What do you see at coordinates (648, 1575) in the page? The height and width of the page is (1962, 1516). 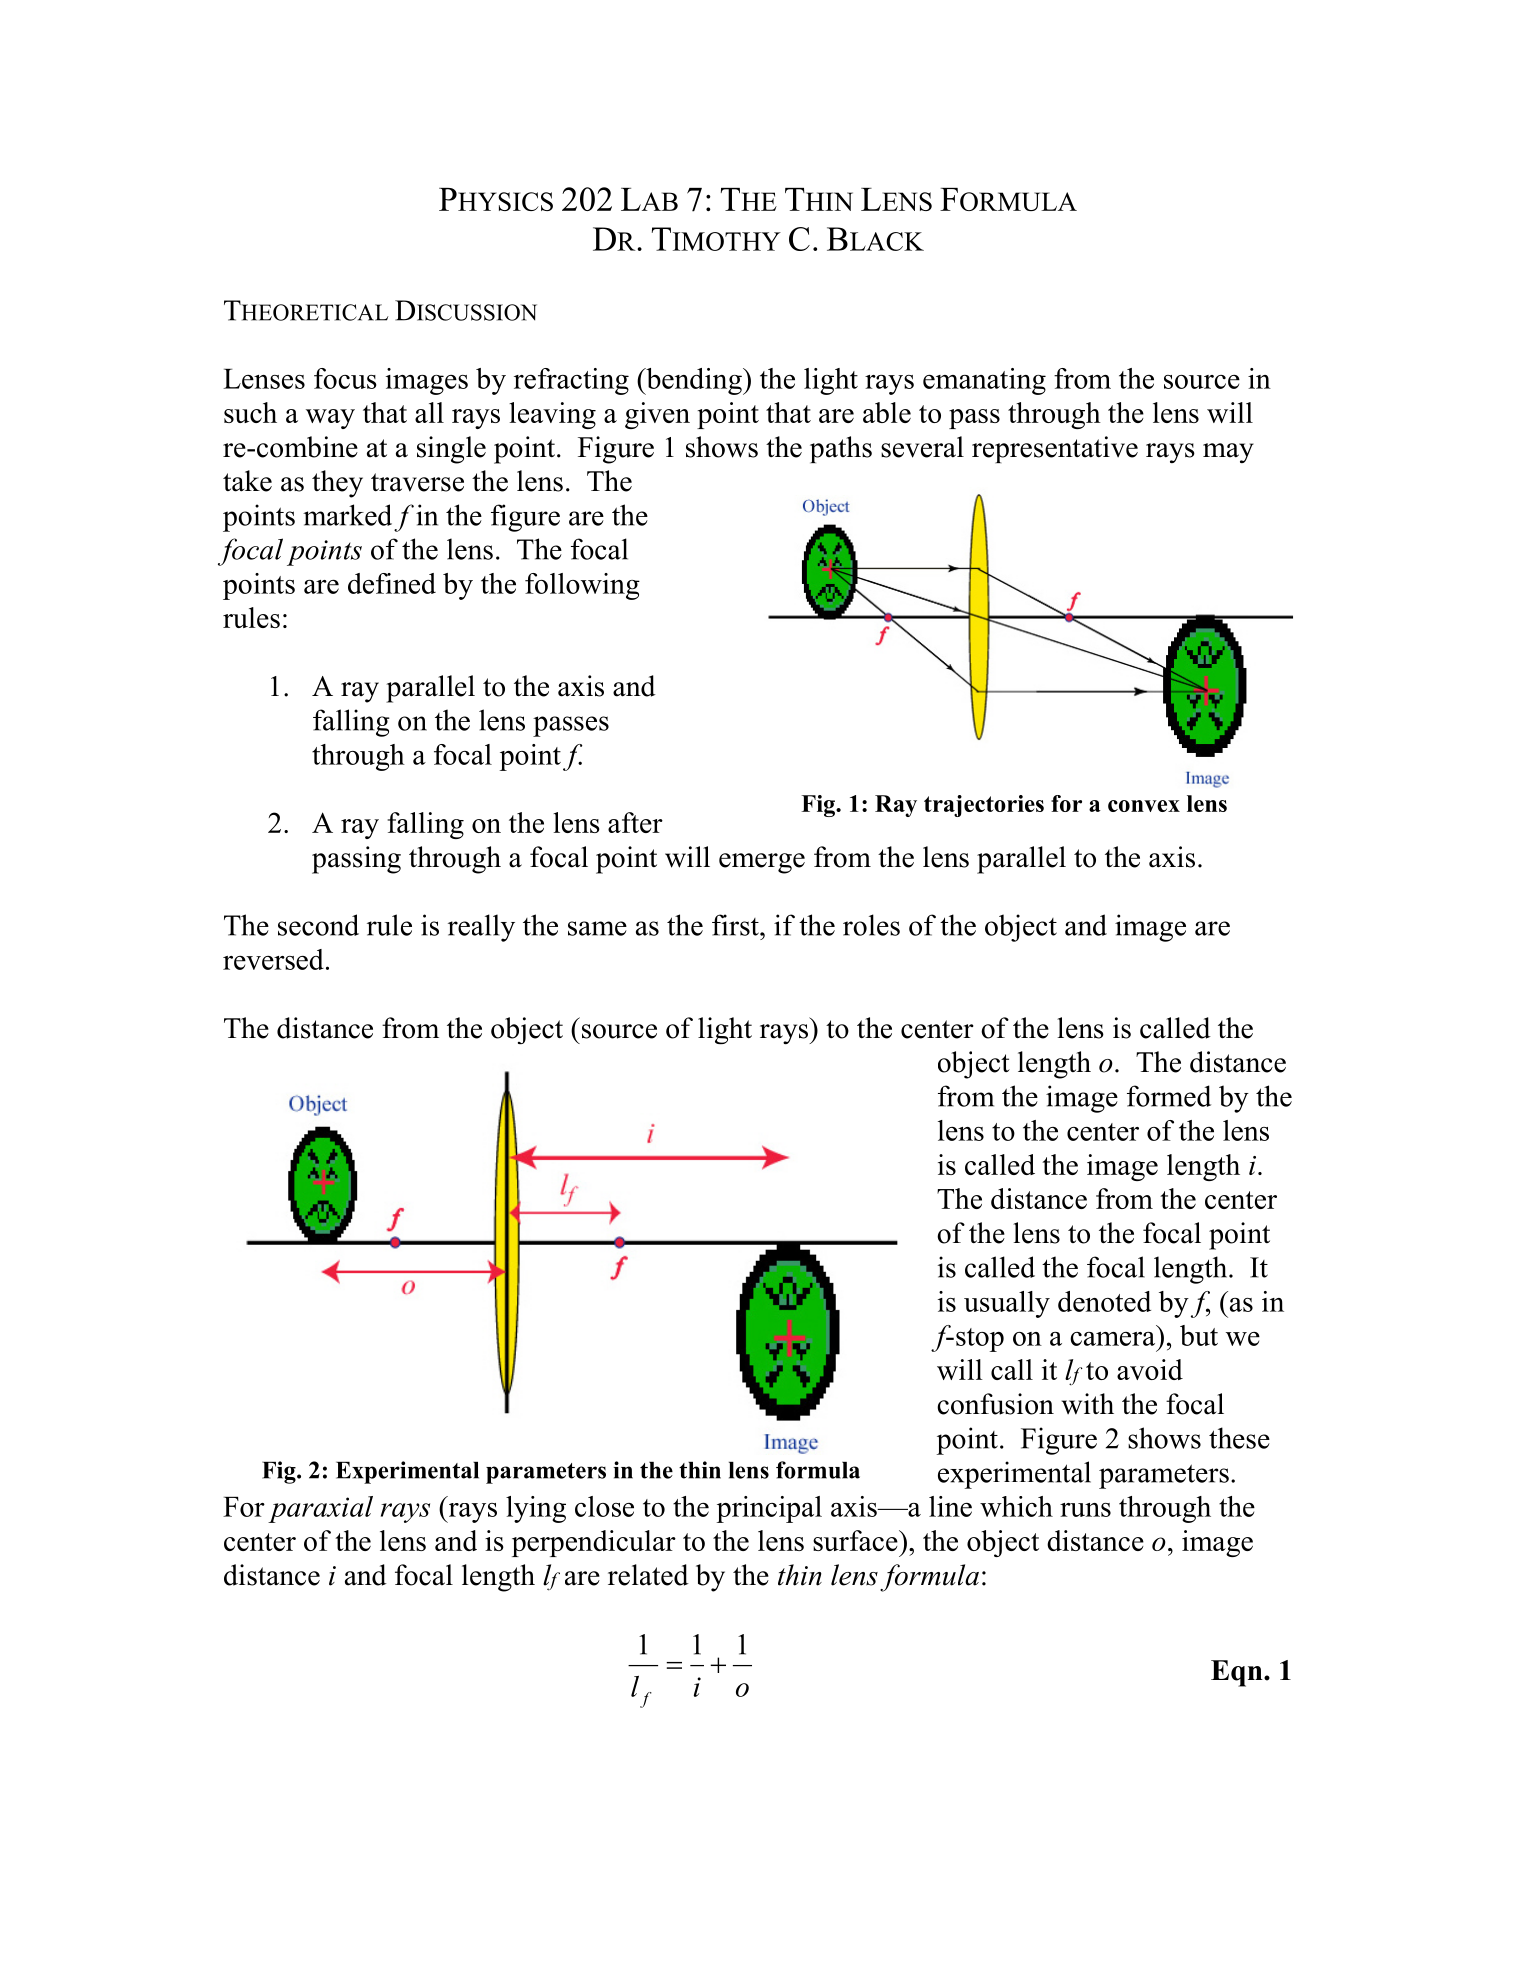 I see `related` at bounding box center [648, 1575].
